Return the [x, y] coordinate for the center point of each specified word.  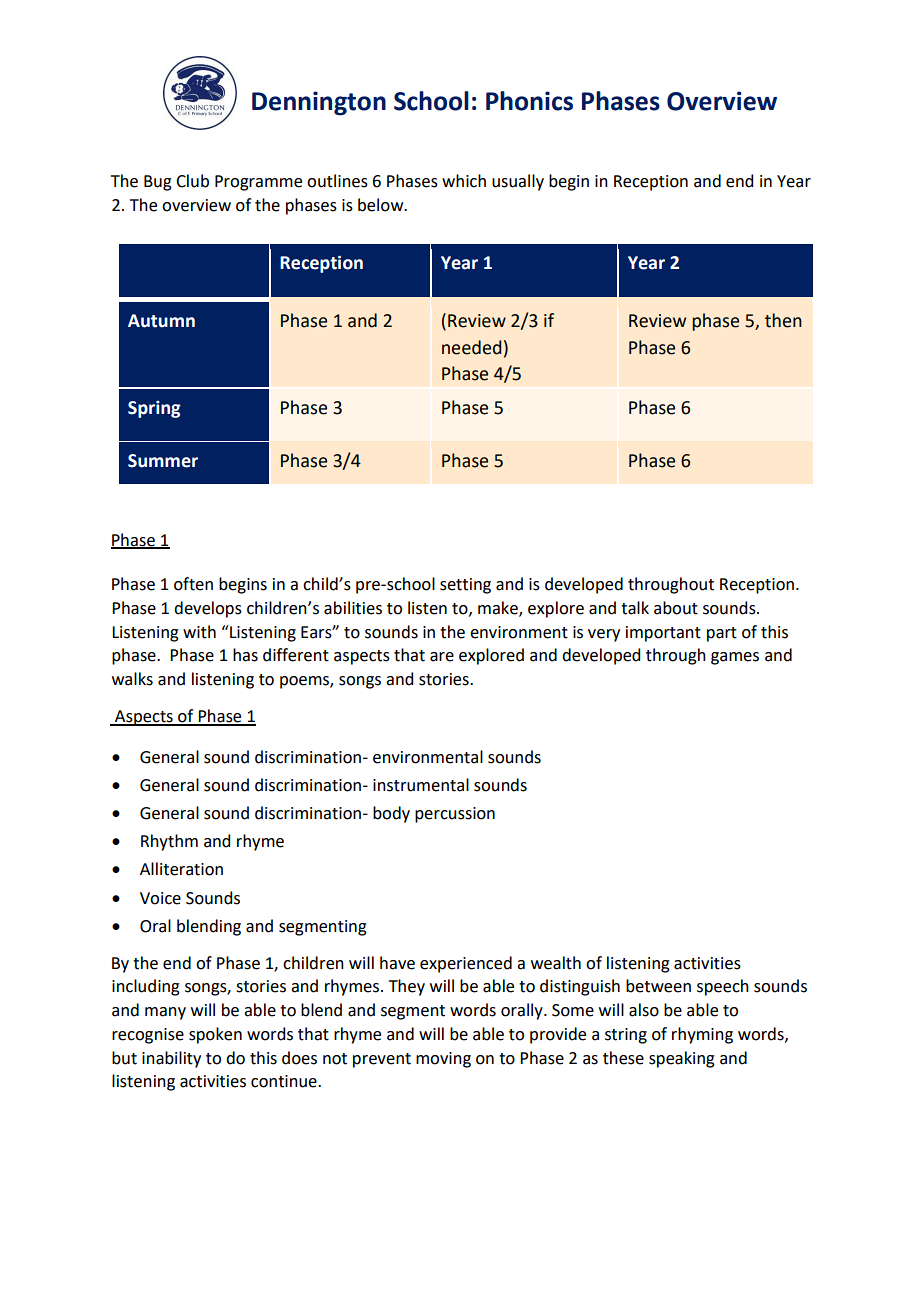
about [676, 608]
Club [192, 181]
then [783, 320]
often [193, 584]
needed [472, 347]
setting [465, 586]
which [464, 181]
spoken [215, 1035]
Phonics [529, 101]
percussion [455, 815]
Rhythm [169, 842]
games [735, 658]
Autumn [161, 321]
